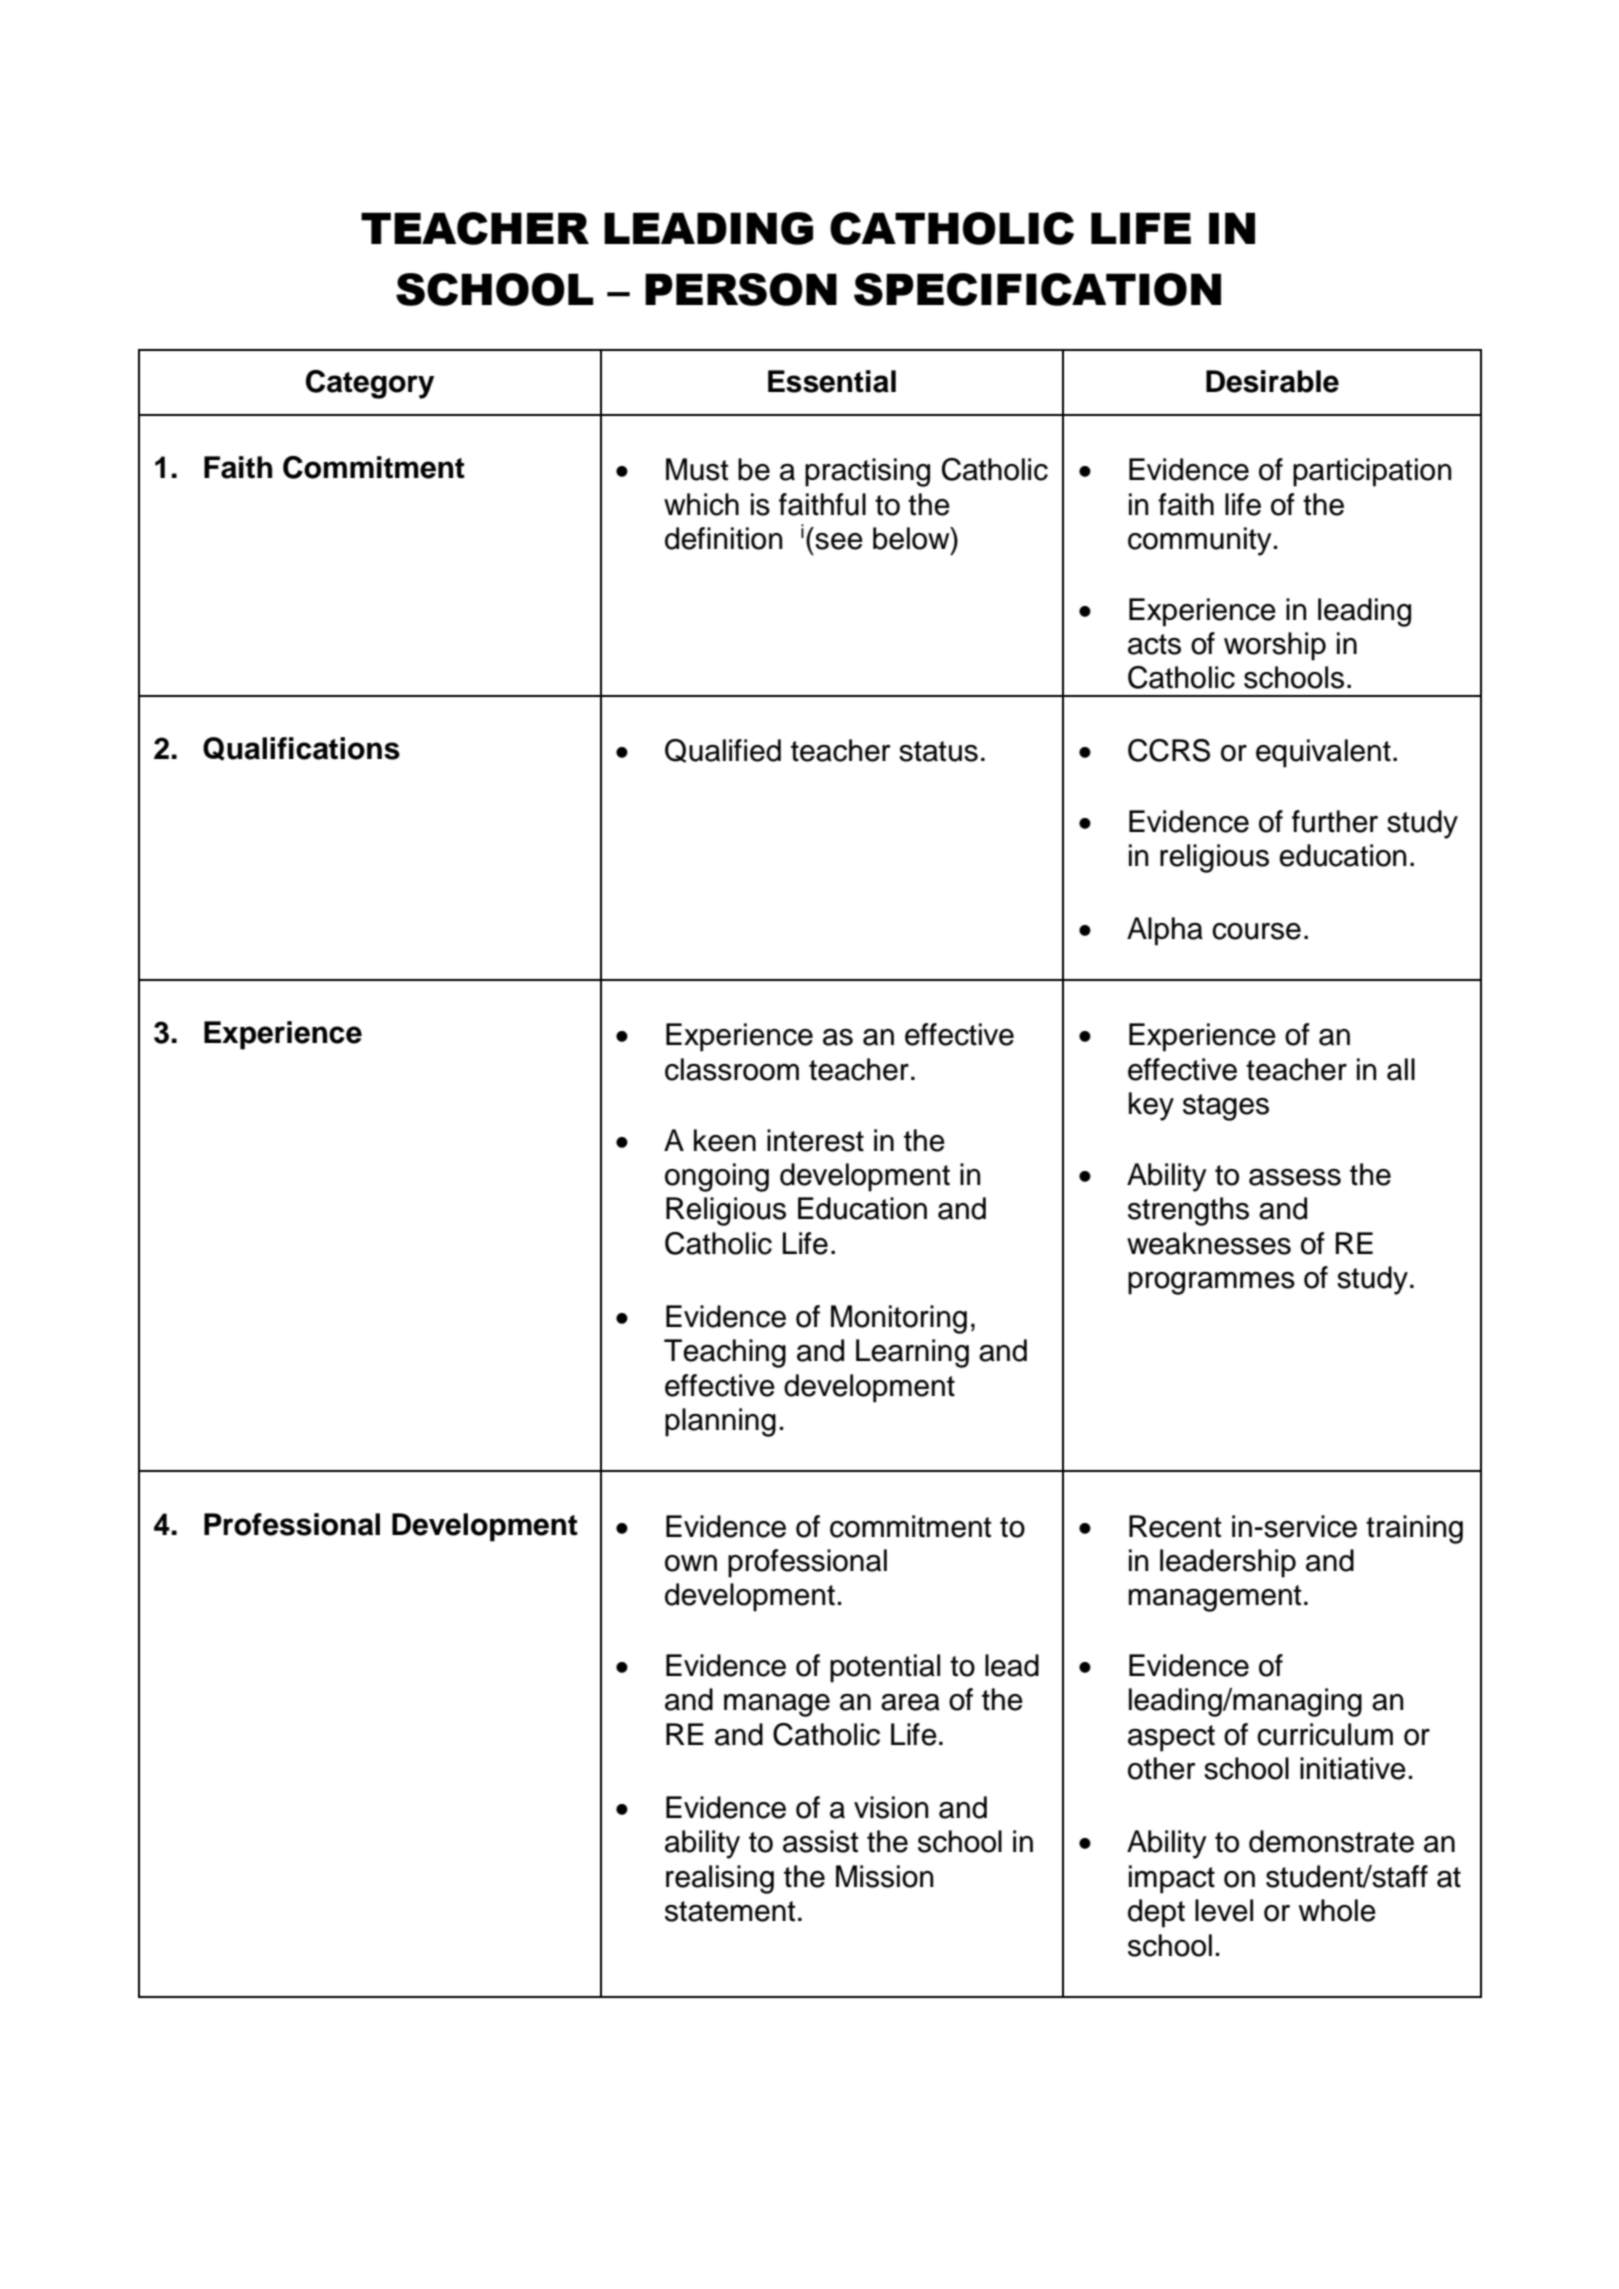 The width and height of the document is (1619, 2289). What do you see at coordinates (884, 1876) in the document?
I see `Mission` at bounding box center [884, 1876].
